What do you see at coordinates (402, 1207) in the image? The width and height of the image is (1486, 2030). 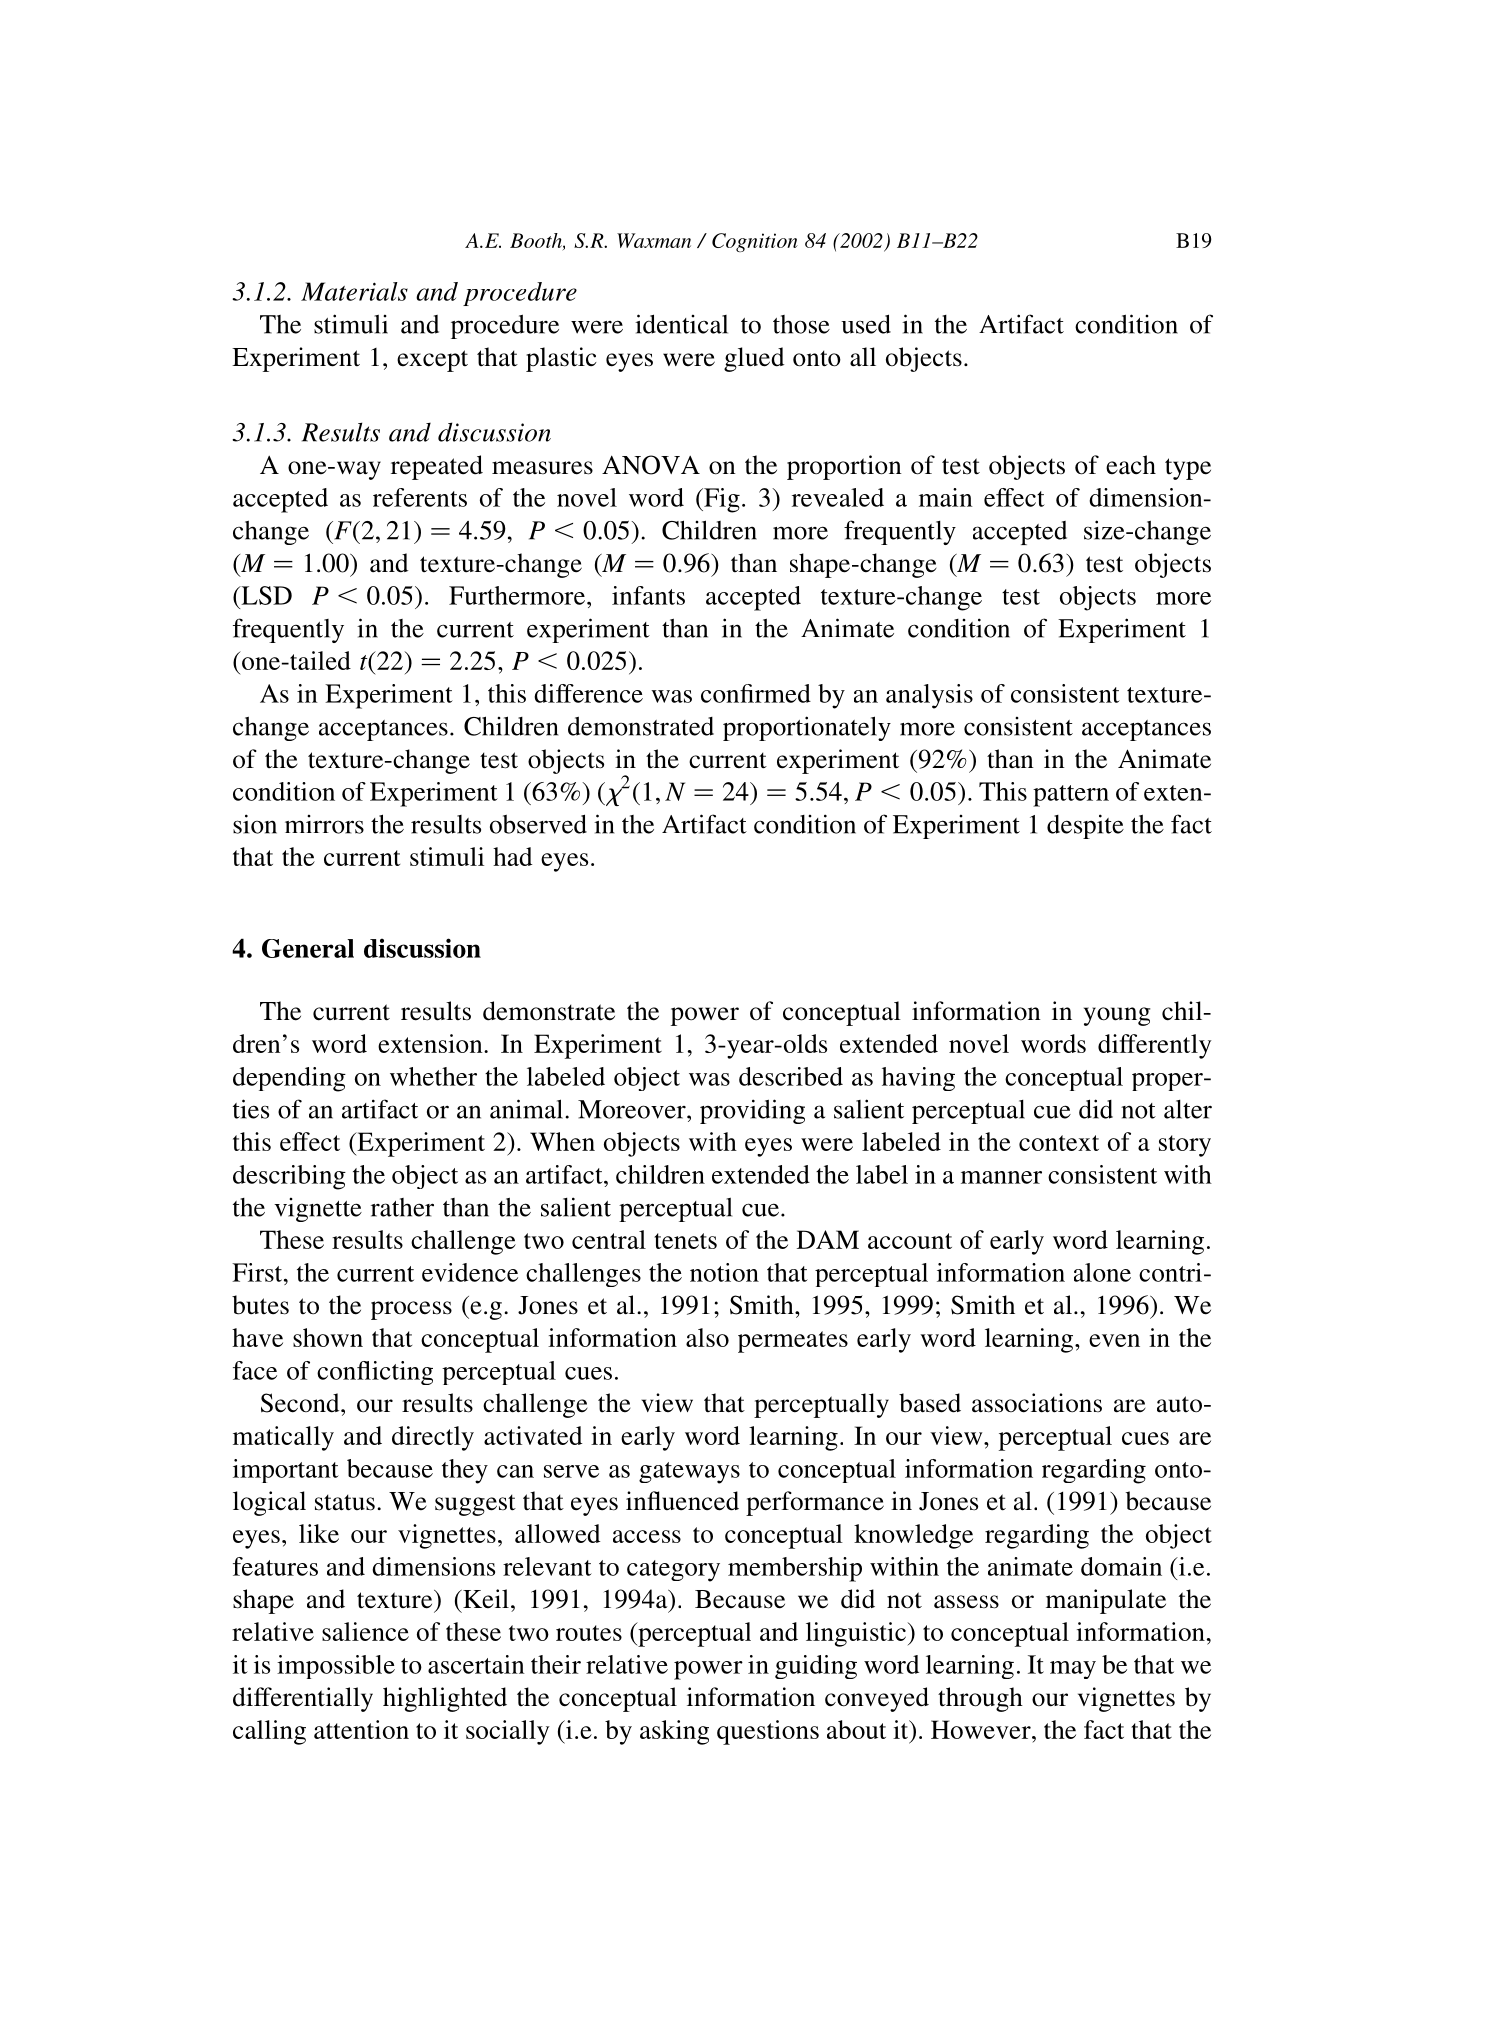 I see `rather` at bounding box center [402, 1207].
